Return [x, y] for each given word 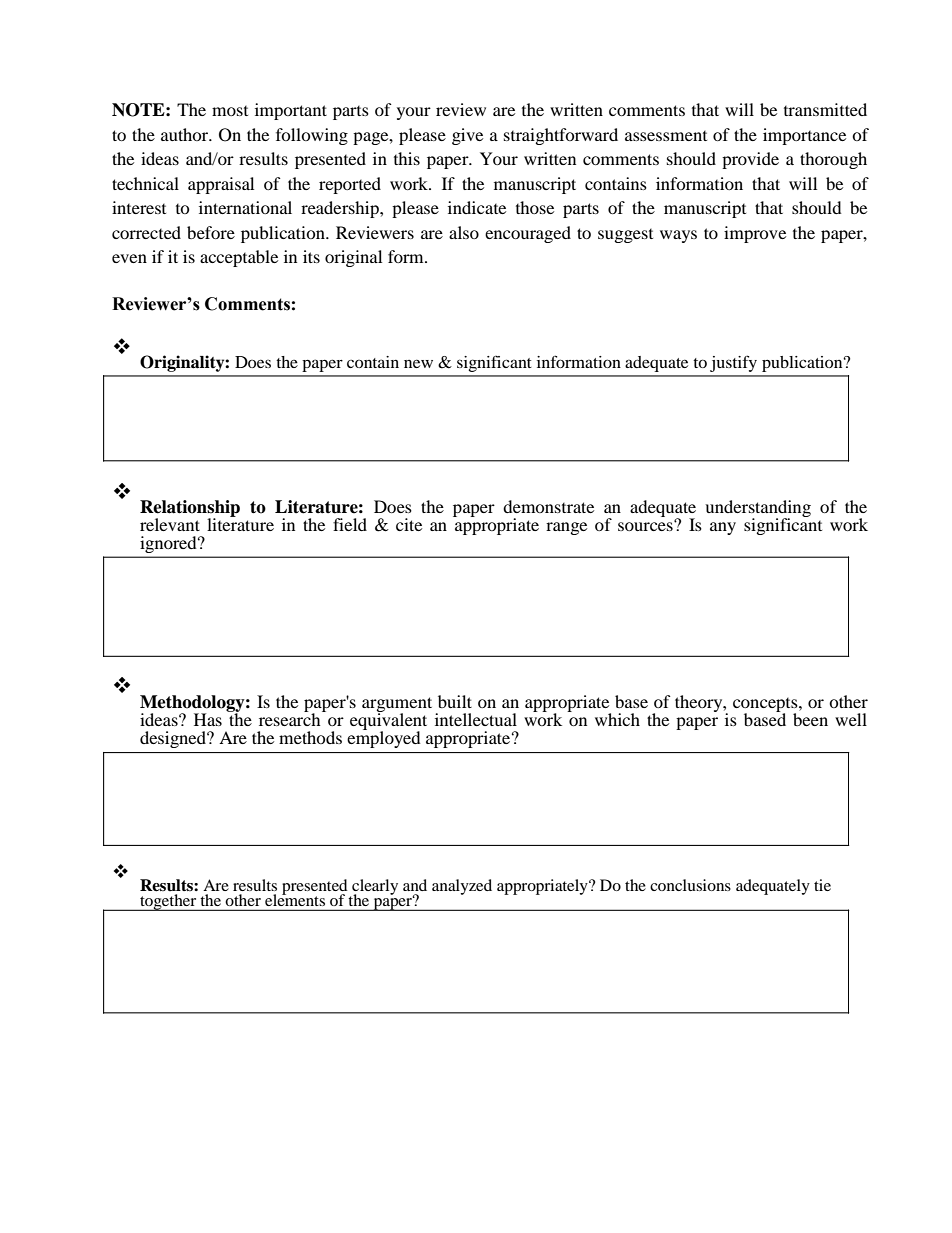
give [467, 136]
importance [804, 136]
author [186, 134]
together [168, 902]
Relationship [190, 510]
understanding [758, 510]
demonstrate [548, 506]
